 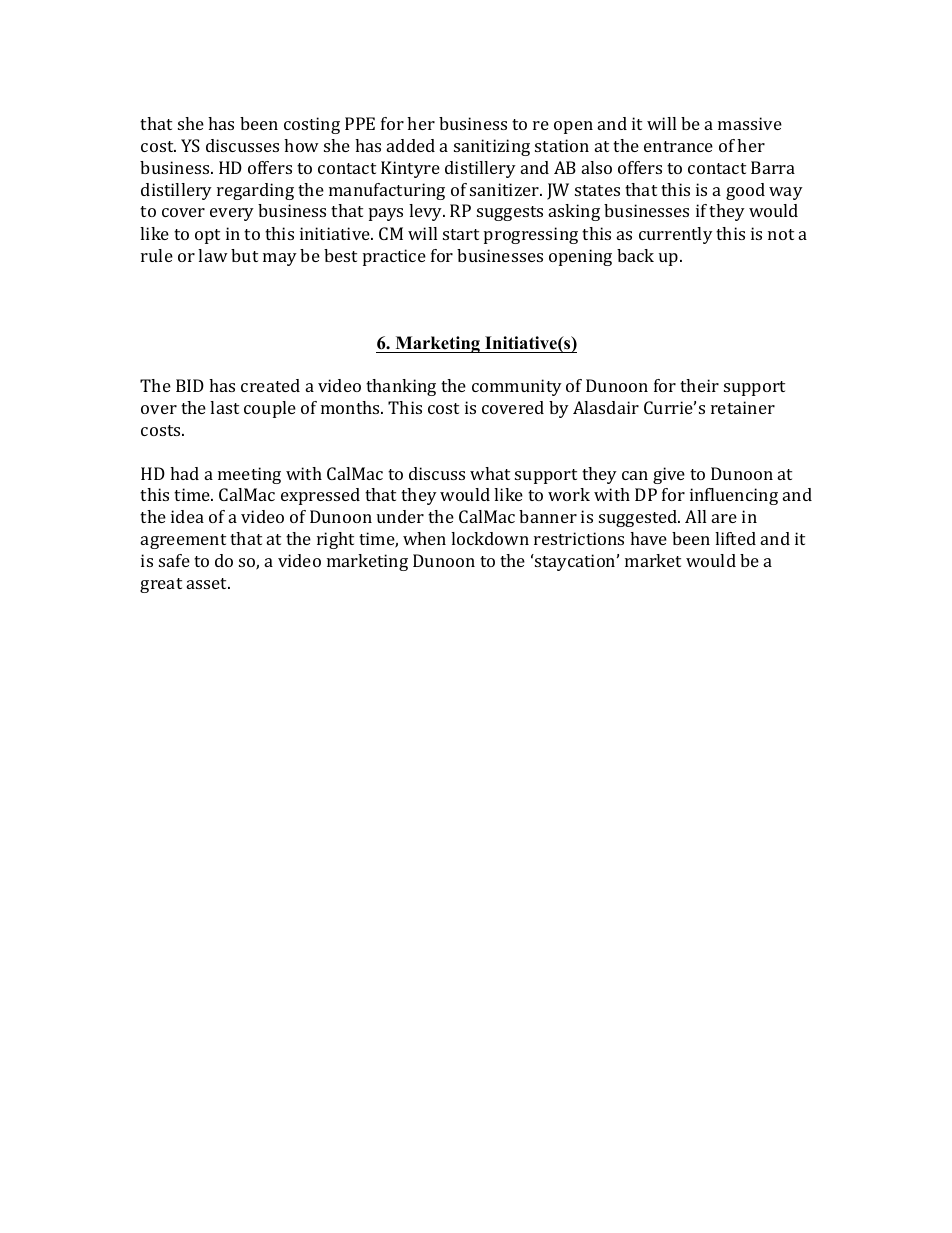 What do you see at coordinates (517, 387) in the document?
I see `community` at bounding box center [517, 387].
